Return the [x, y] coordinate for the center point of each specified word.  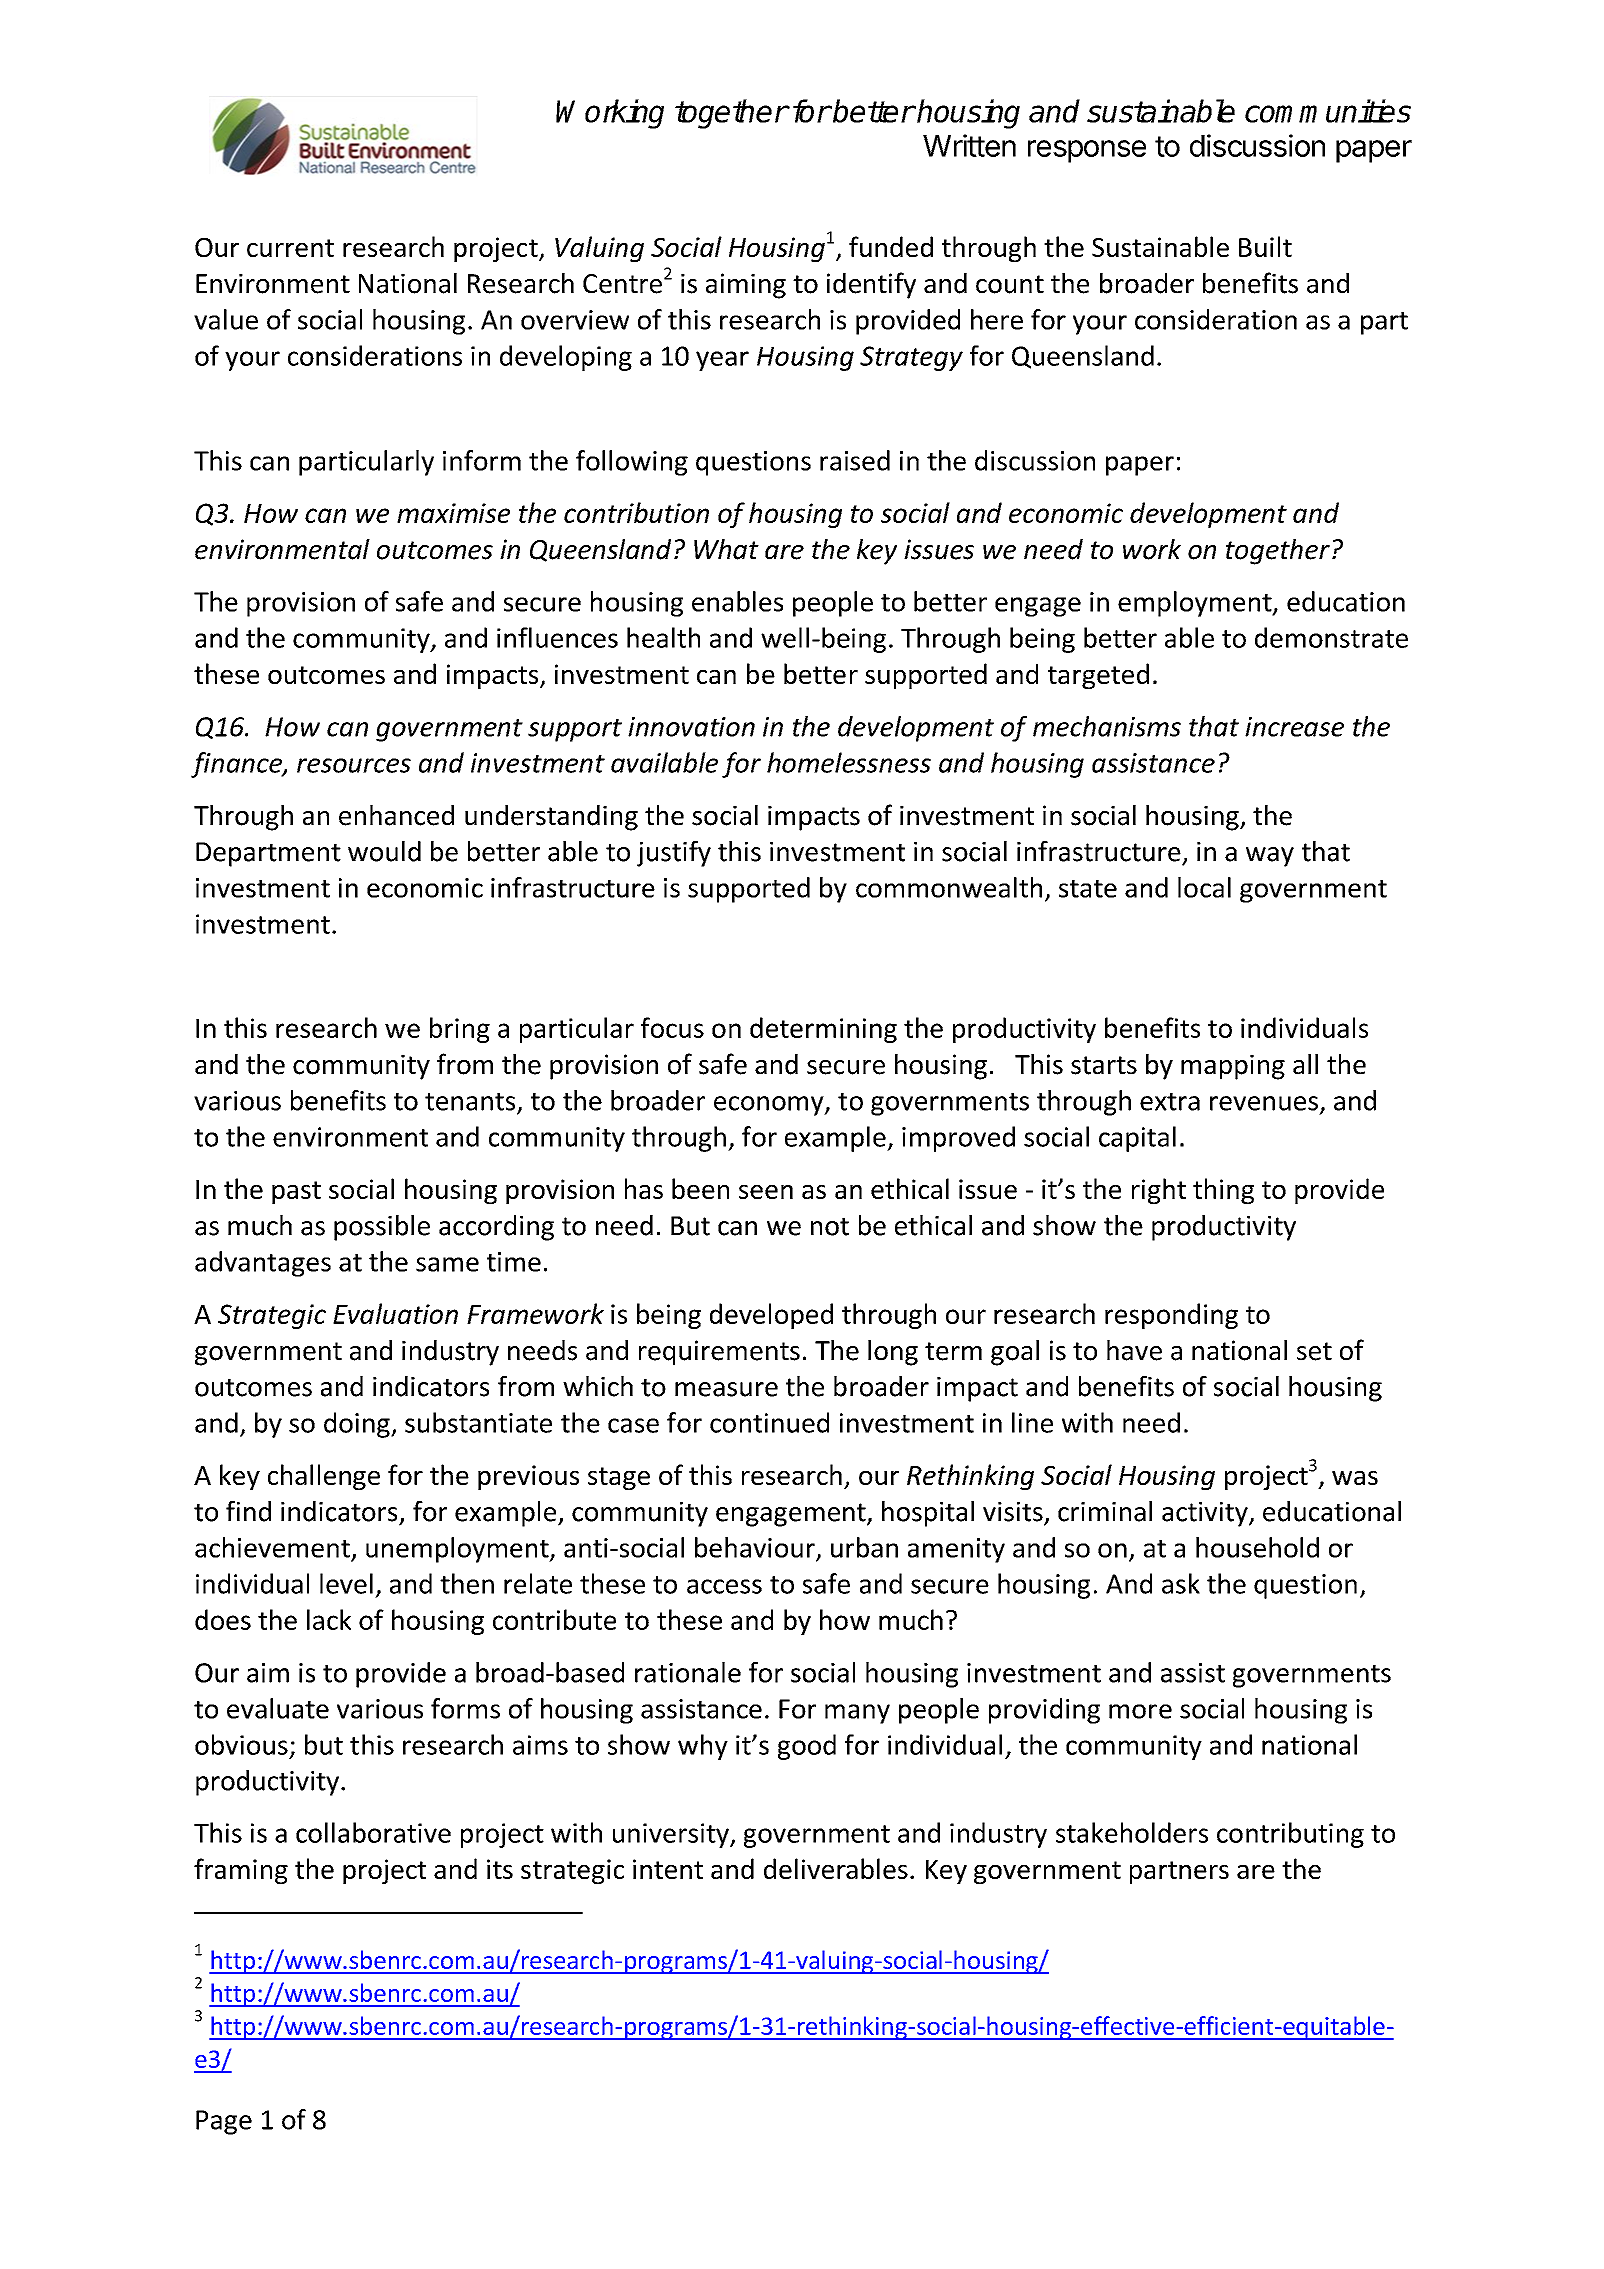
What [726, 549]
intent [668, 1869]
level [346, 1583]
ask [1181, 1583]
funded [891, 246]
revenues [1264, 1103]
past [296, 1192]
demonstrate [1331, 637]
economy [770, 1106]
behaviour [756, 1548]
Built [1265, 246]
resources [354, 765]
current [290, 248]
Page [224, 2122]
